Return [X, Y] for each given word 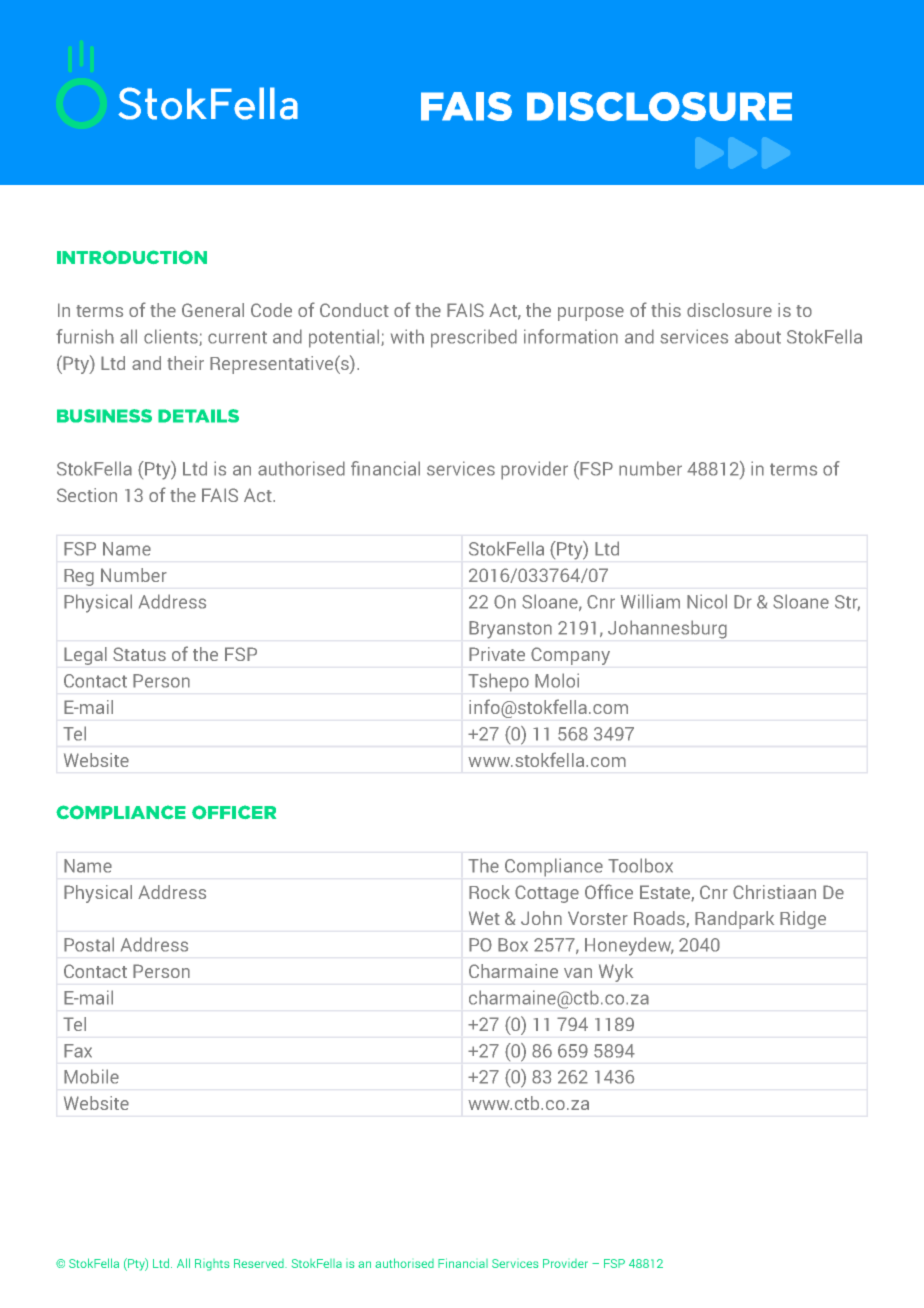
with [407, 336]
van [578, 973]
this [666, 310]
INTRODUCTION [132, 257]
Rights [212, 1265]
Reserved [260, 1263]
